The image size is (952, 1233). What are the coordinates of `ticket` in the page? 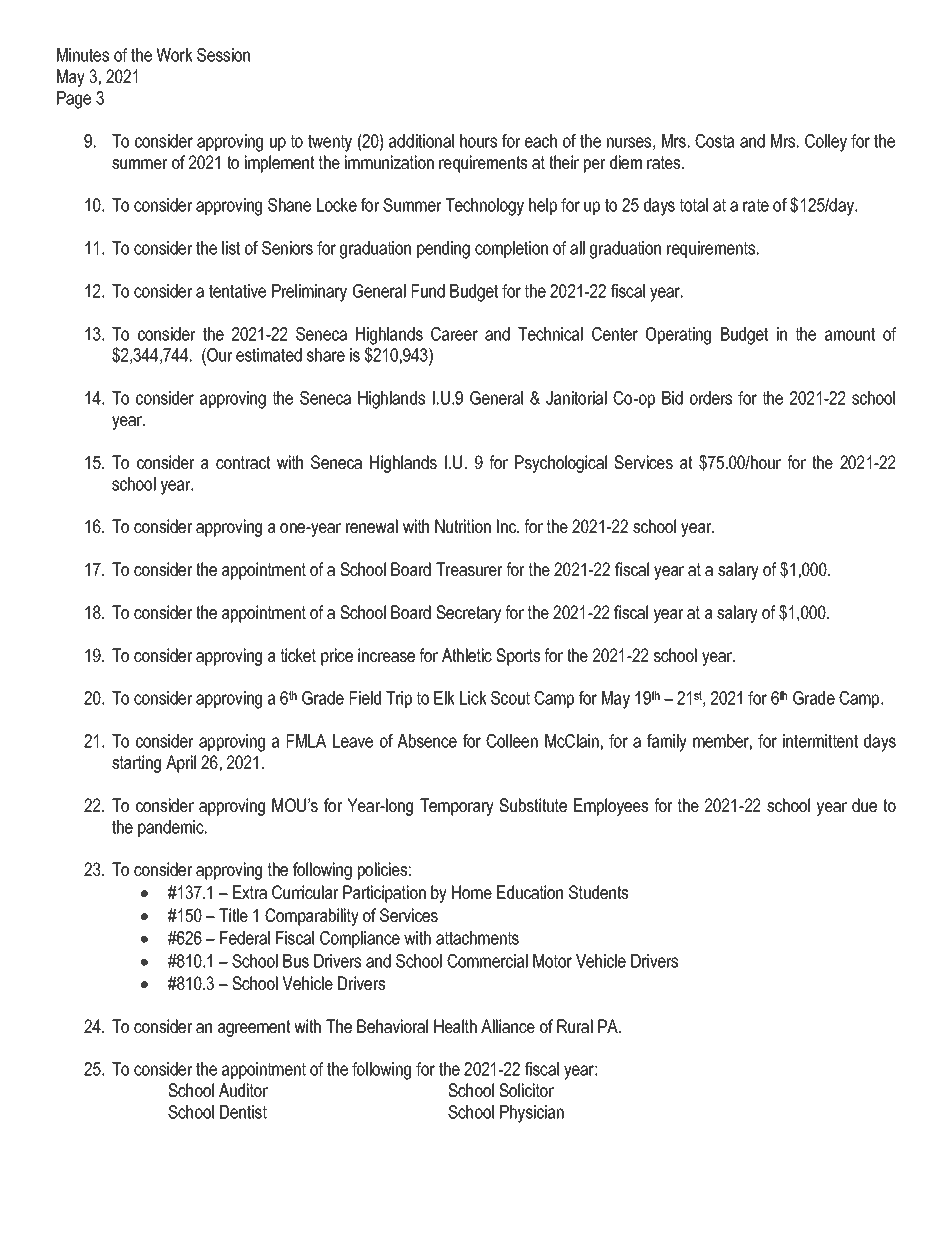 It's located at (298, 655).
